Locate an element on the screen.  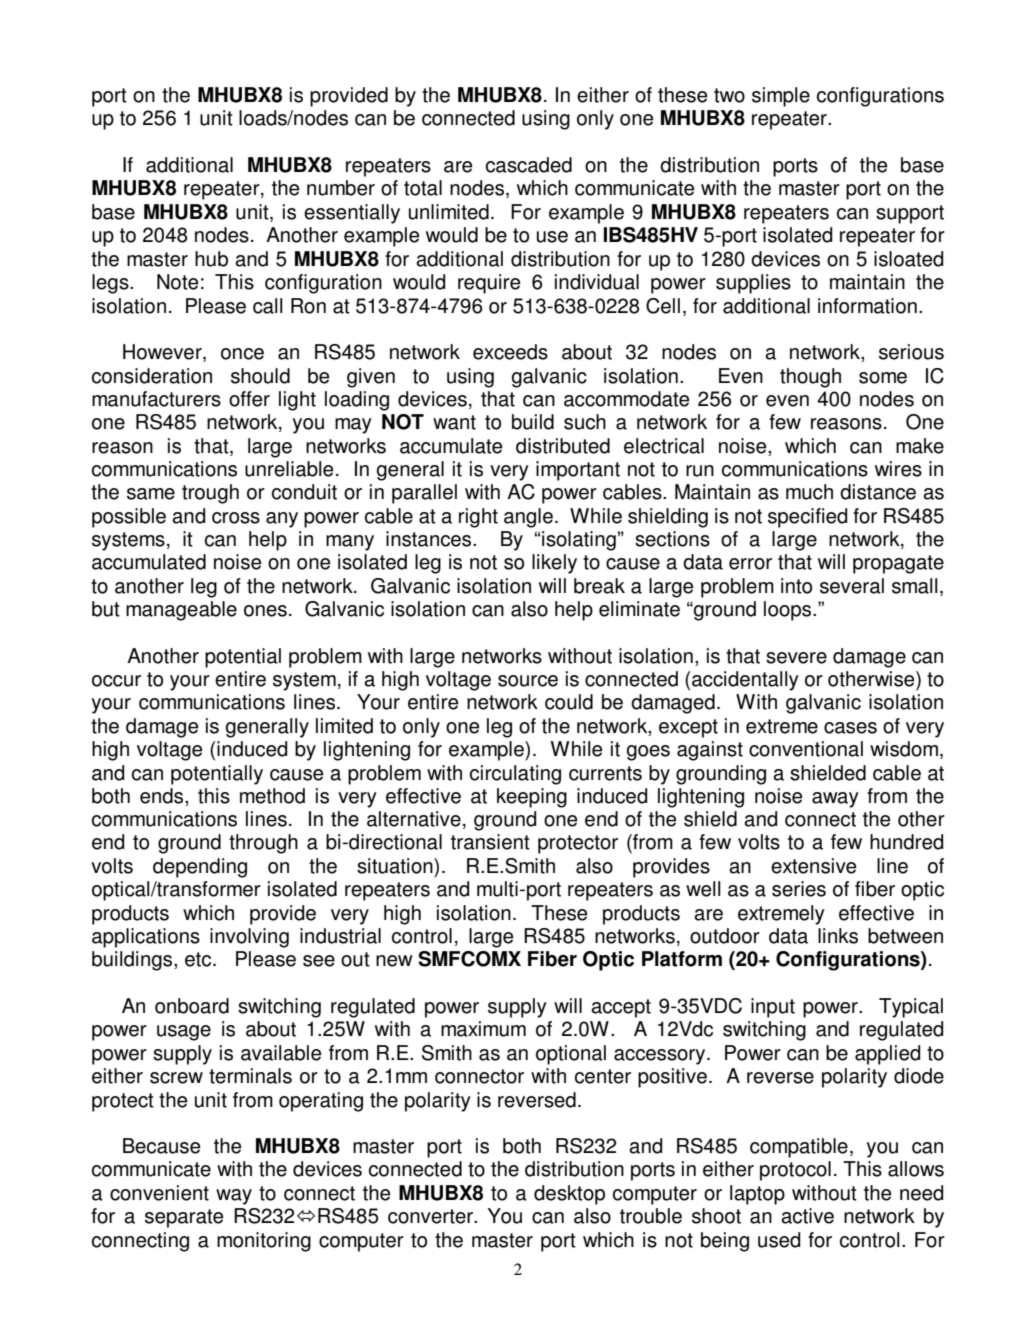
source is located at coordinates (528, 681).
